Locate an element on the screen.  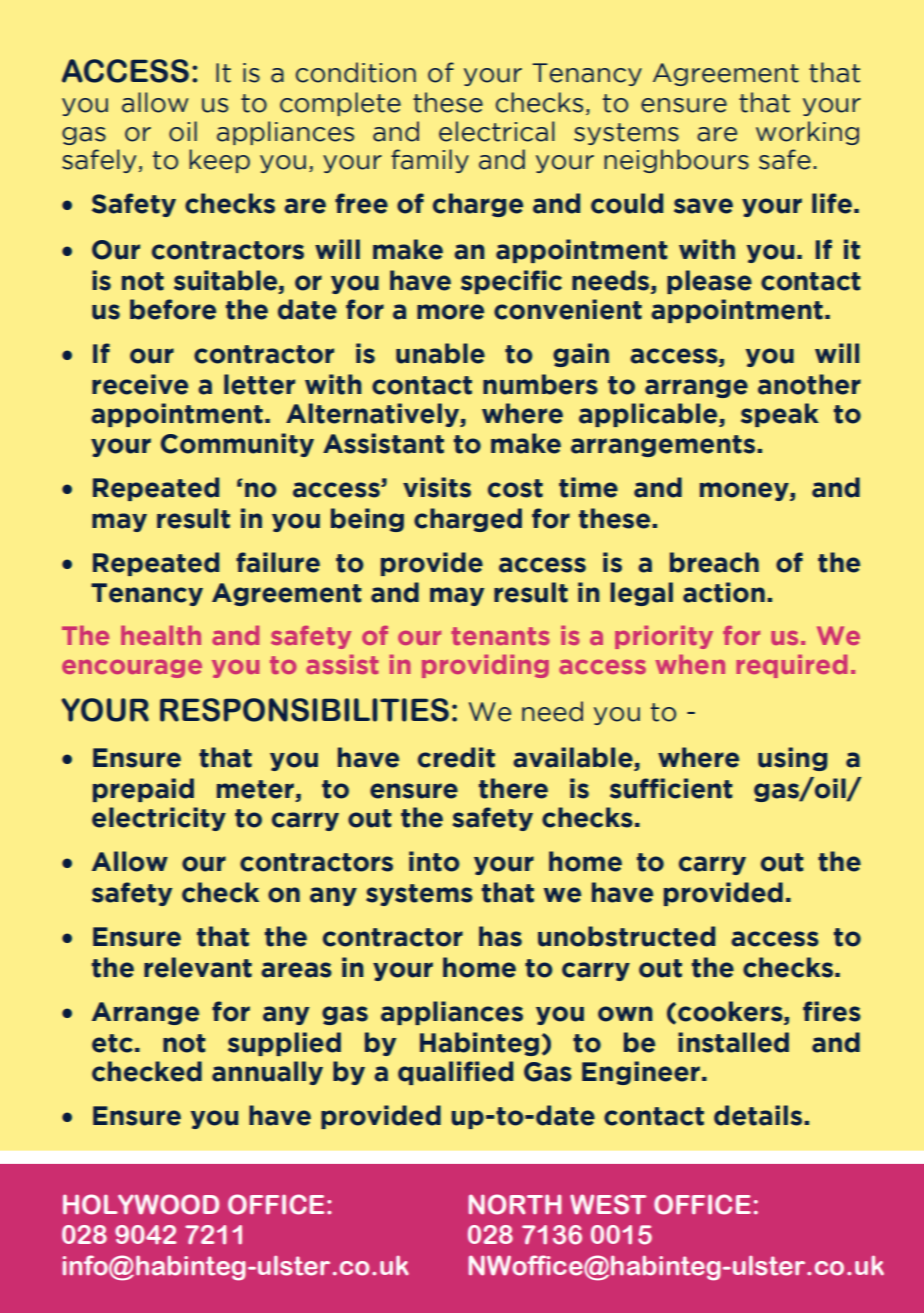
tenants is located at coordinates (500, 636).
